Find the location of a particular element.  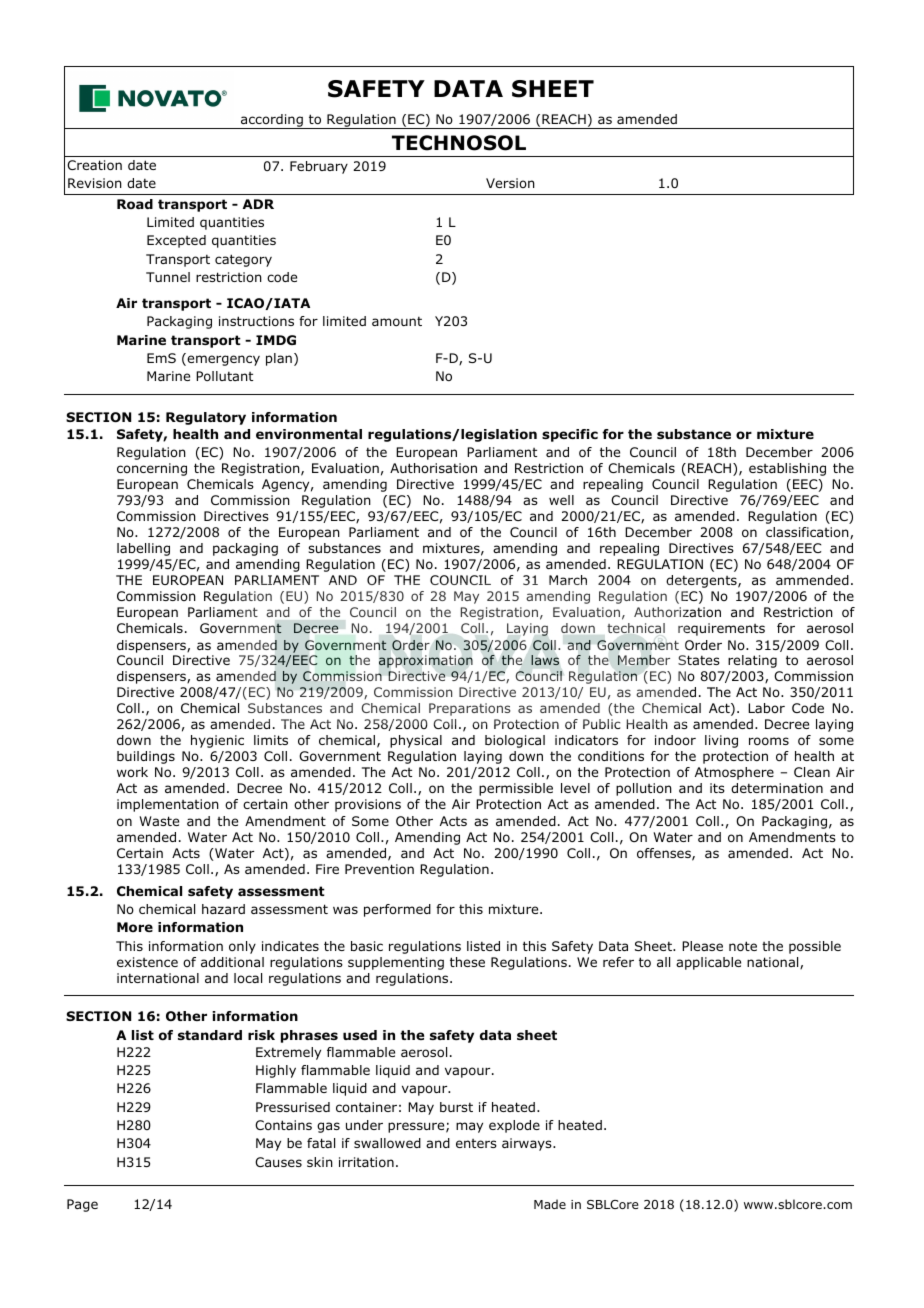

Page is located at coordinates (82, 1205).
